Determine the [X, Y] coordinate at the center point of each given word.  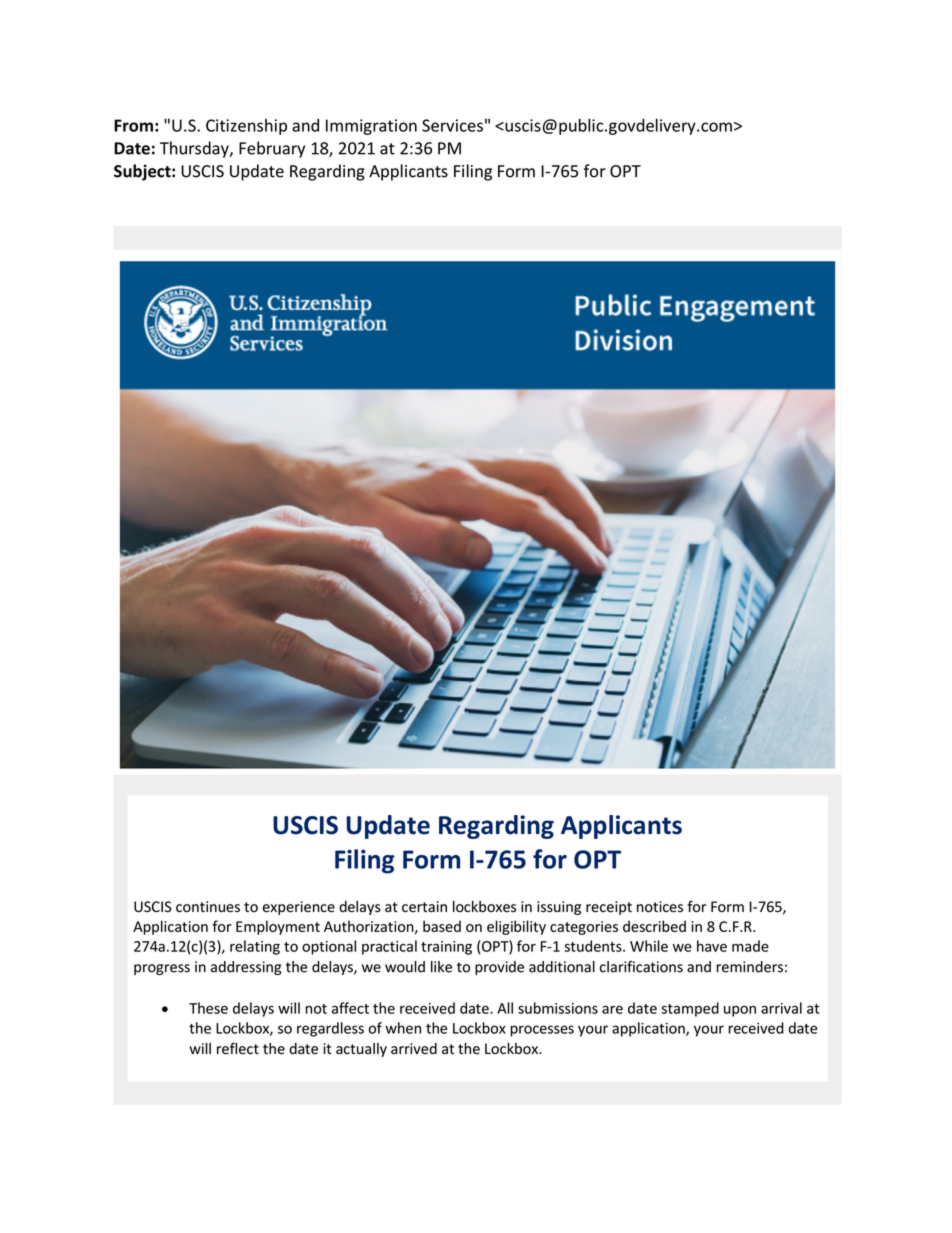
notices [660, 907]
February [272, 149]
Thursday [195, 149]
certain [424, 907]
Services [452, 125]
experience [299, 908]
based [442, 926]
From [133, 125]
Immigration [371, 127]
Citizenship [246, 127]
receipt [609, 908]
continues [208, 907]
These [208, 1008]
